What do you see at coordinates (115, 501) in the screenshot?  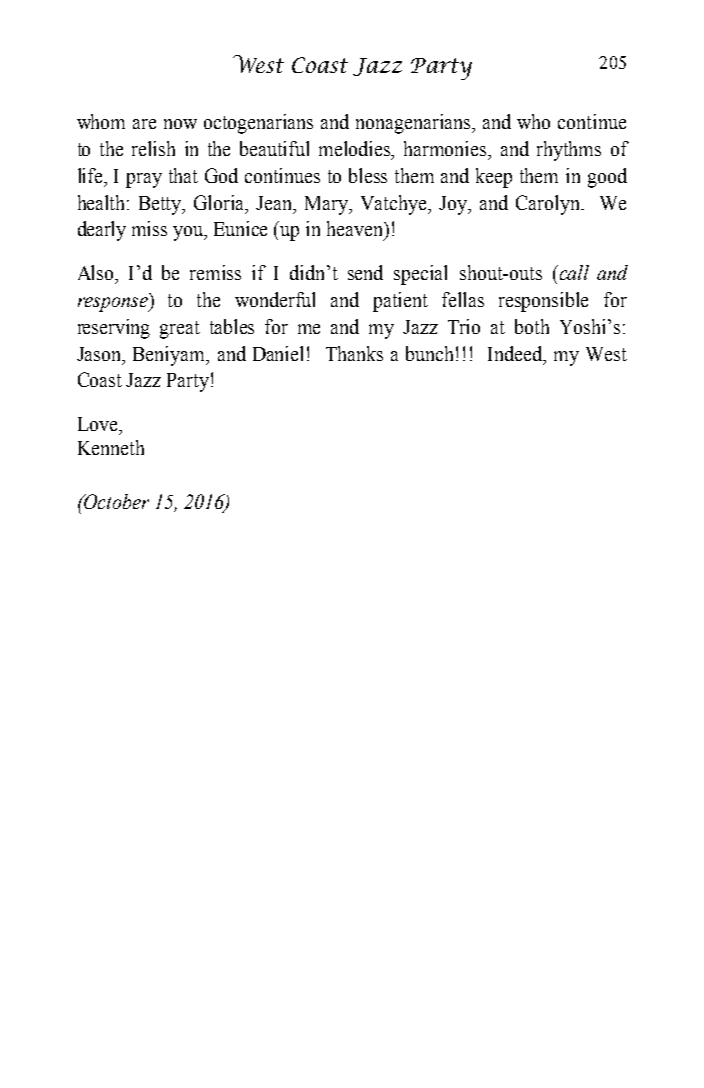 I see `October` at bounding box center [115, 501].
